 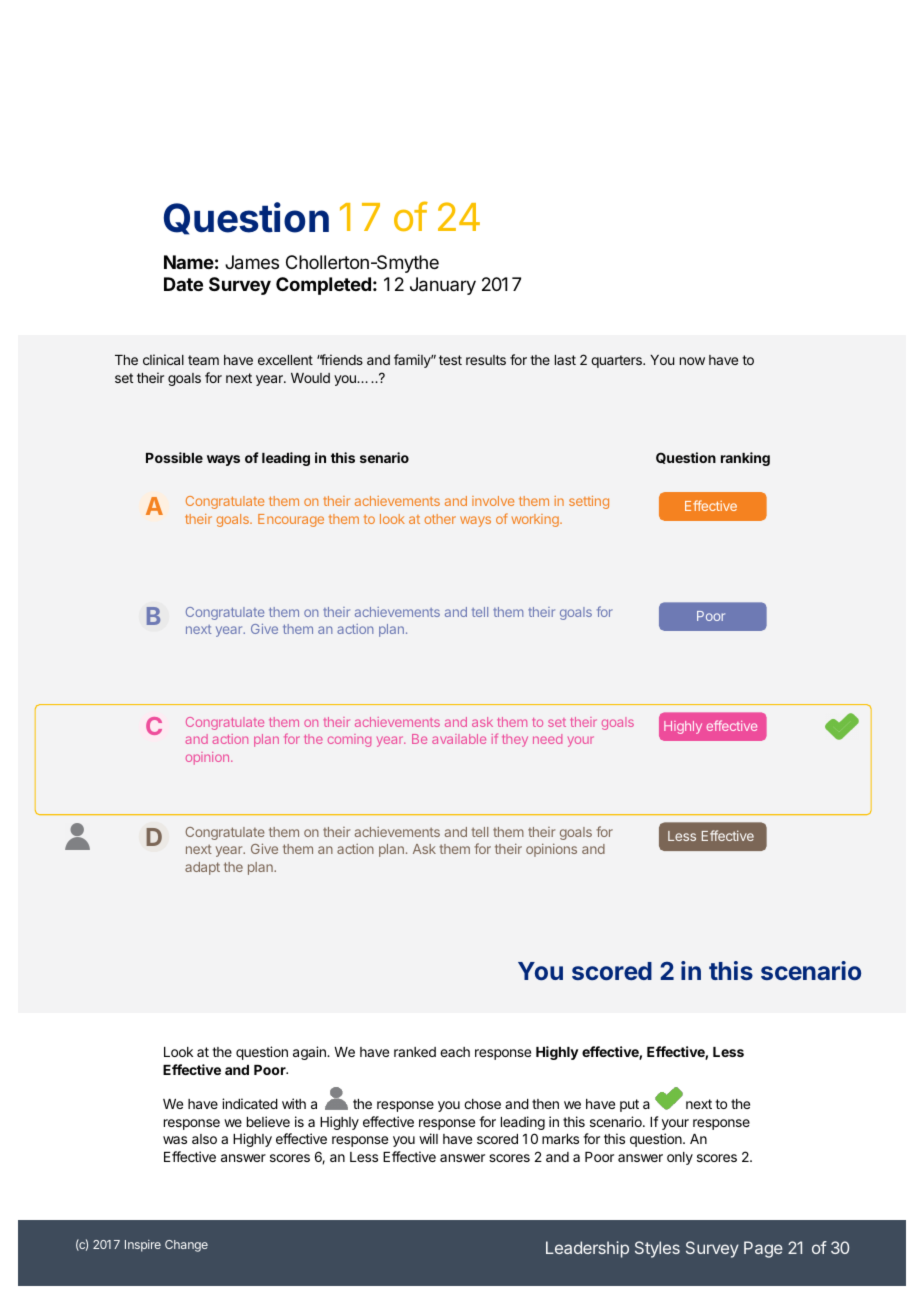 I want to click on ranking, so click(x=745, y=459).
